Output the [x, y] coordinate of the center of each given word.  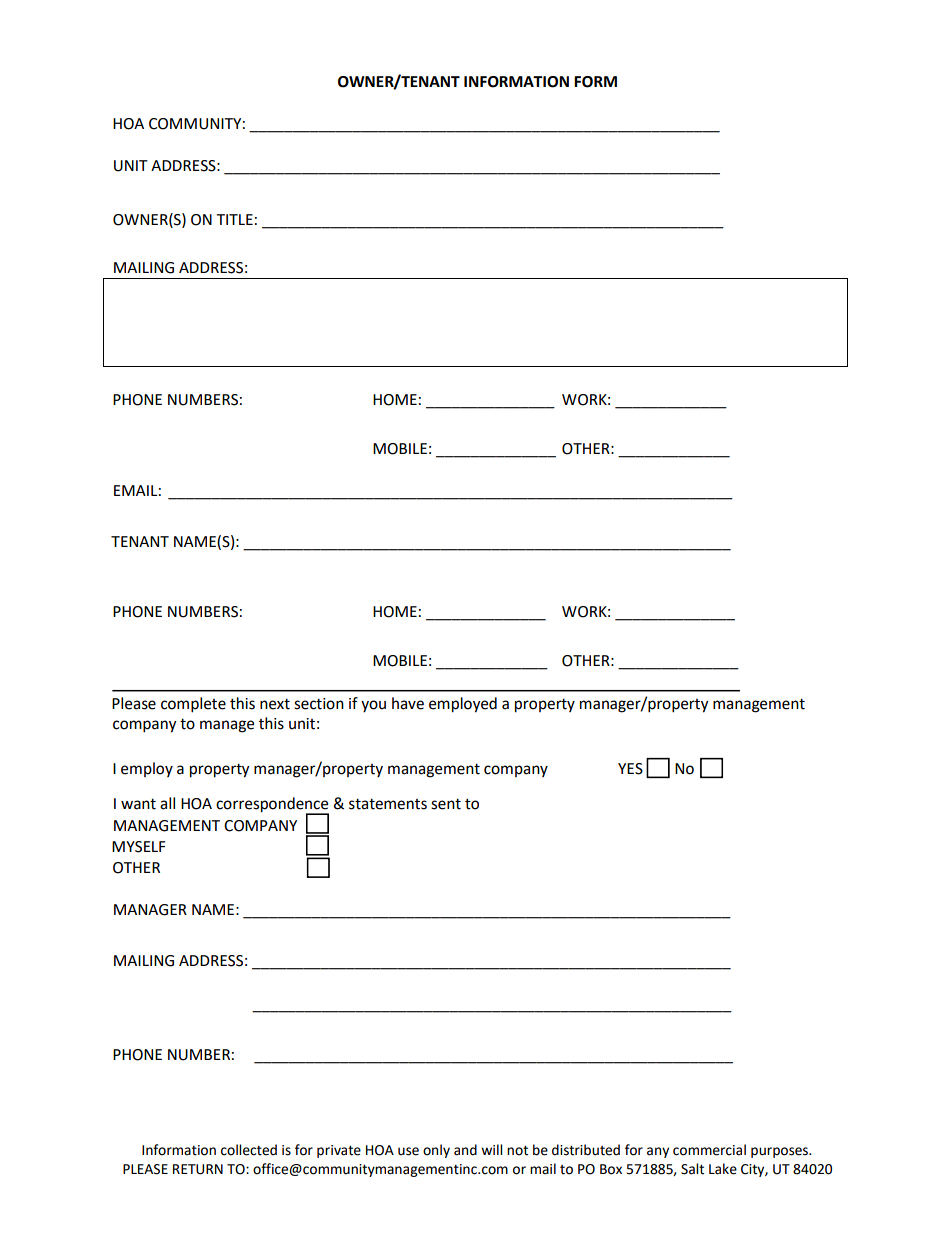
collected [249, 1150]
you [373, 706]
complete [193, 705]
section [319, 704]
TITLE [234, 219]
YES [630, 769]
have [408, 703]
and [465, 1150]
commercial [709, 1150]
